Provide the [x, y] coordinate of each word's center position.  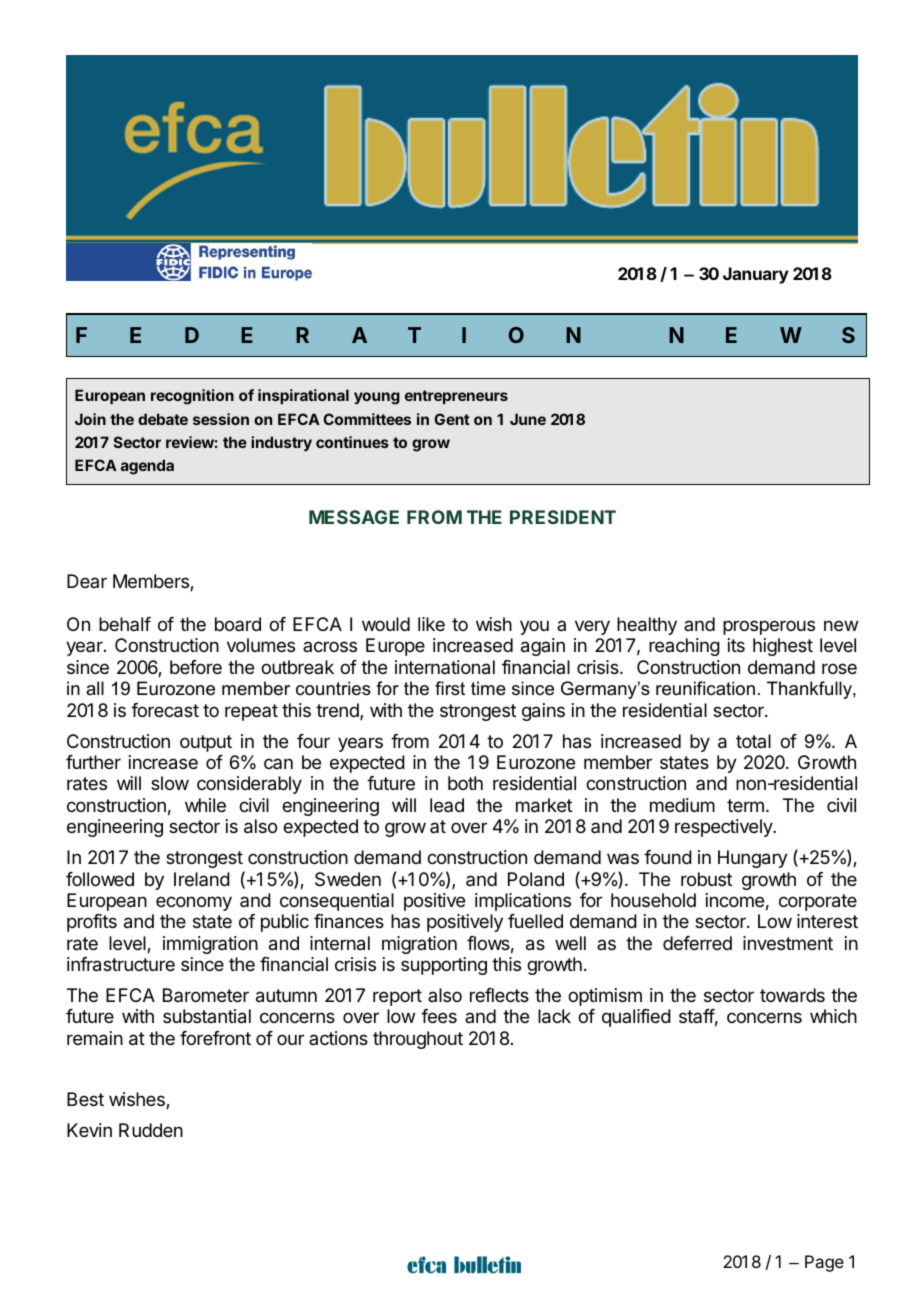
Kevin [89, 1130]
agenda [147, 467]
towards [792, 995]
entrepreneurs [456, 397]
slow [170, 783]
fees [439, 1016]
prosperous [769, 627]
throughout [418, 1040]
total [753, 741]
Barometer [206, 995]
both [465, 783]
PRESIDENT [563, 517]
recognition [192, 397]
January [756, 275]
